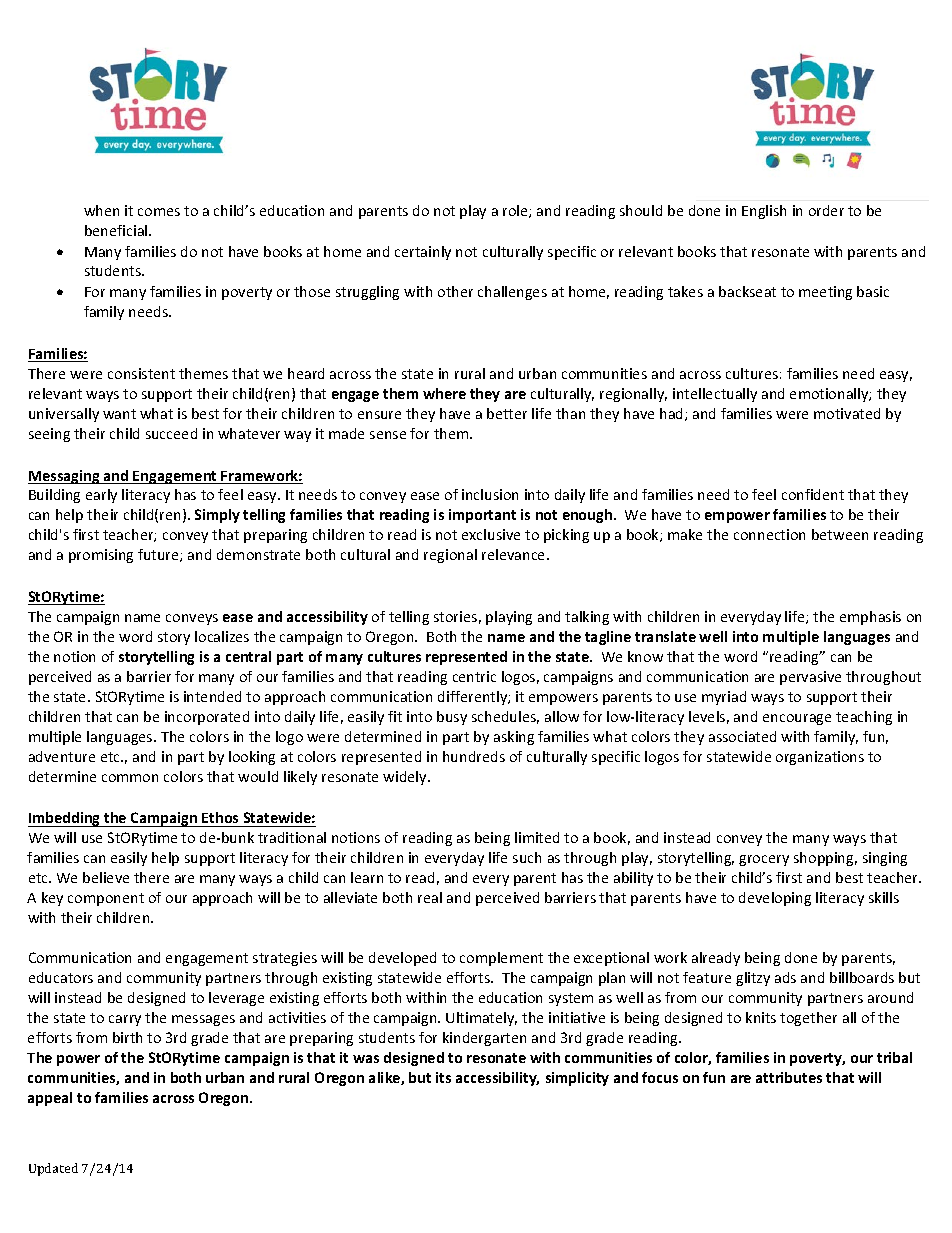 The image size is (952, 1233). What do you see at coordinates (474, 676) in the document?
I see `centric` at bounding box center [474, 676].
